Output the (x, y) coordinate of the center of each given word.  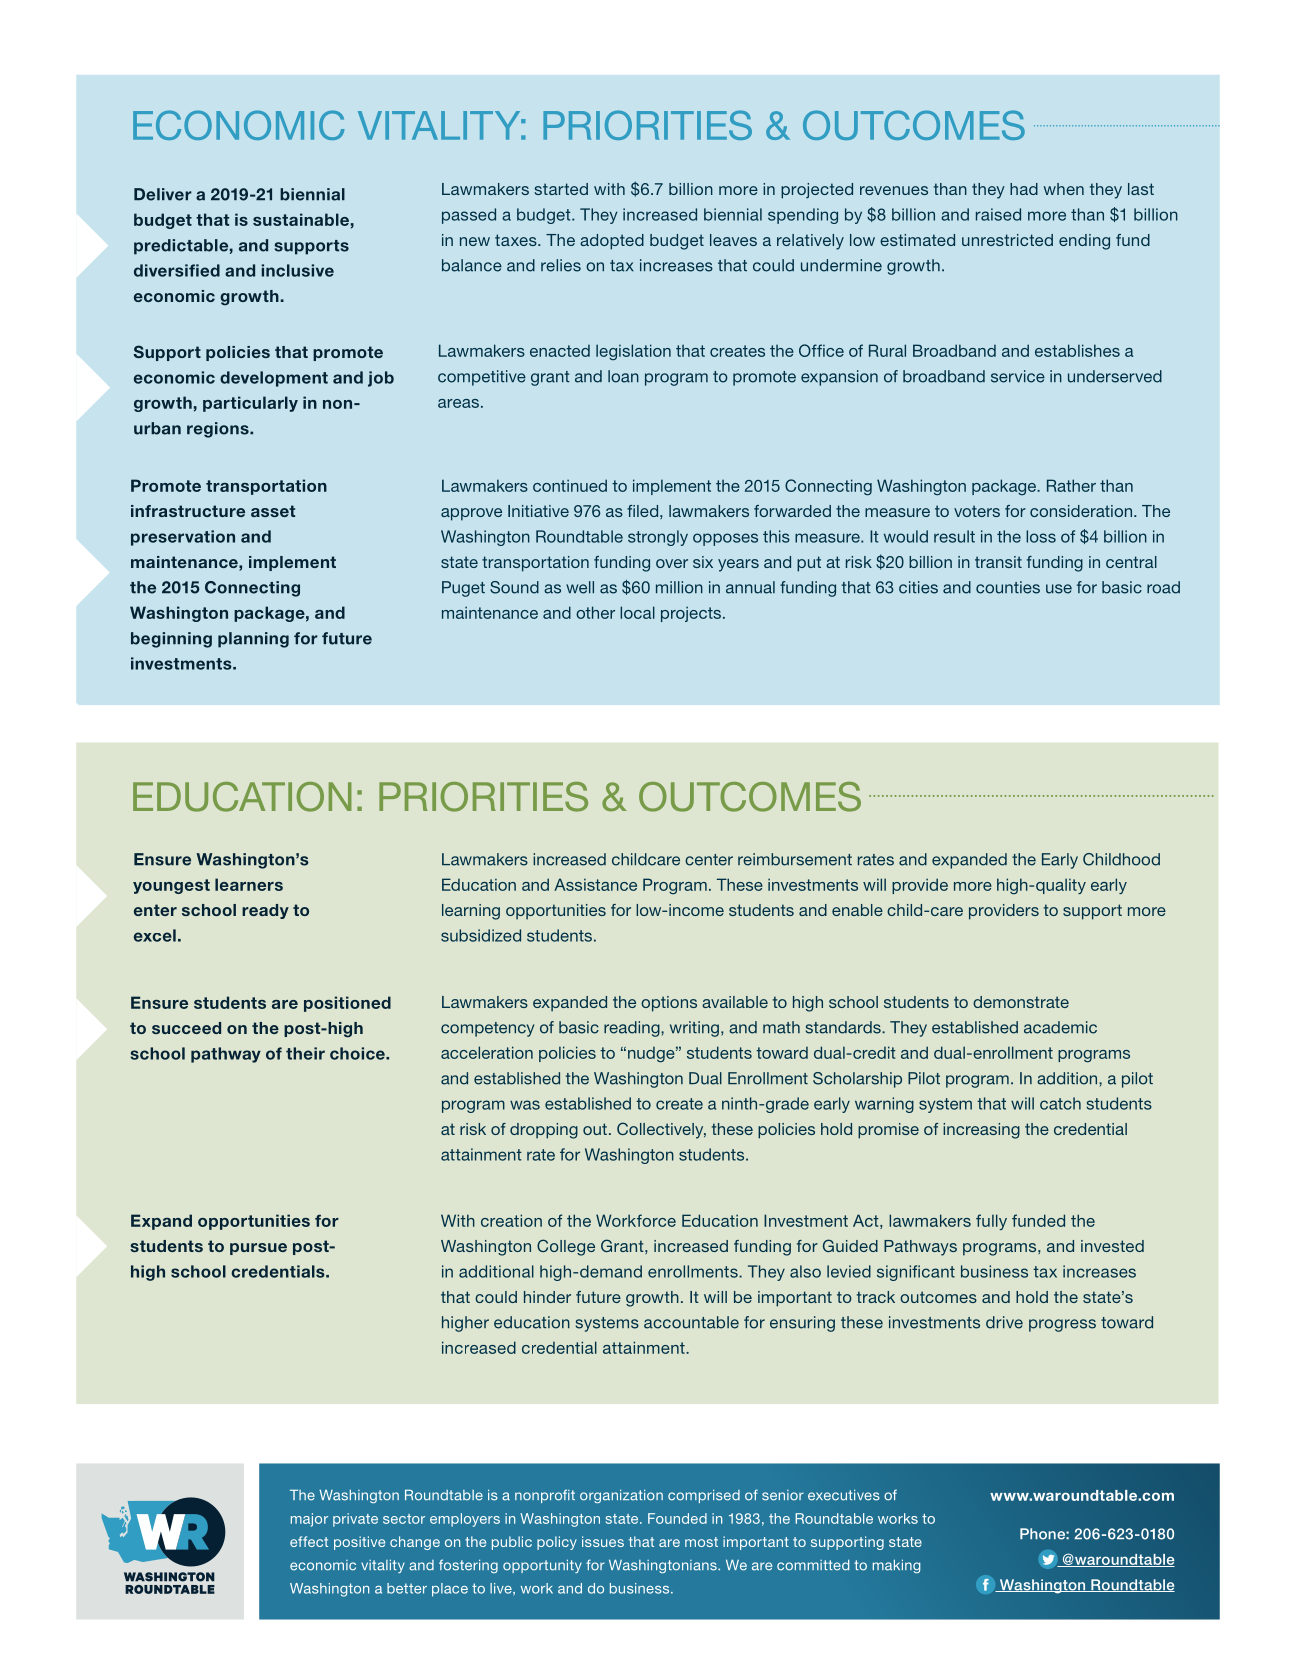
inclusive (297, 270)
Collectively (661, 1130)
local (637, 612)
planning (253, 640)
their (305, 1053)
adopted (612, 242)
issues (603, 1541)
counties (1008, 587)
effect (309, 1541)
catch (1060, 1103)
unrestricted (1007, 240)
